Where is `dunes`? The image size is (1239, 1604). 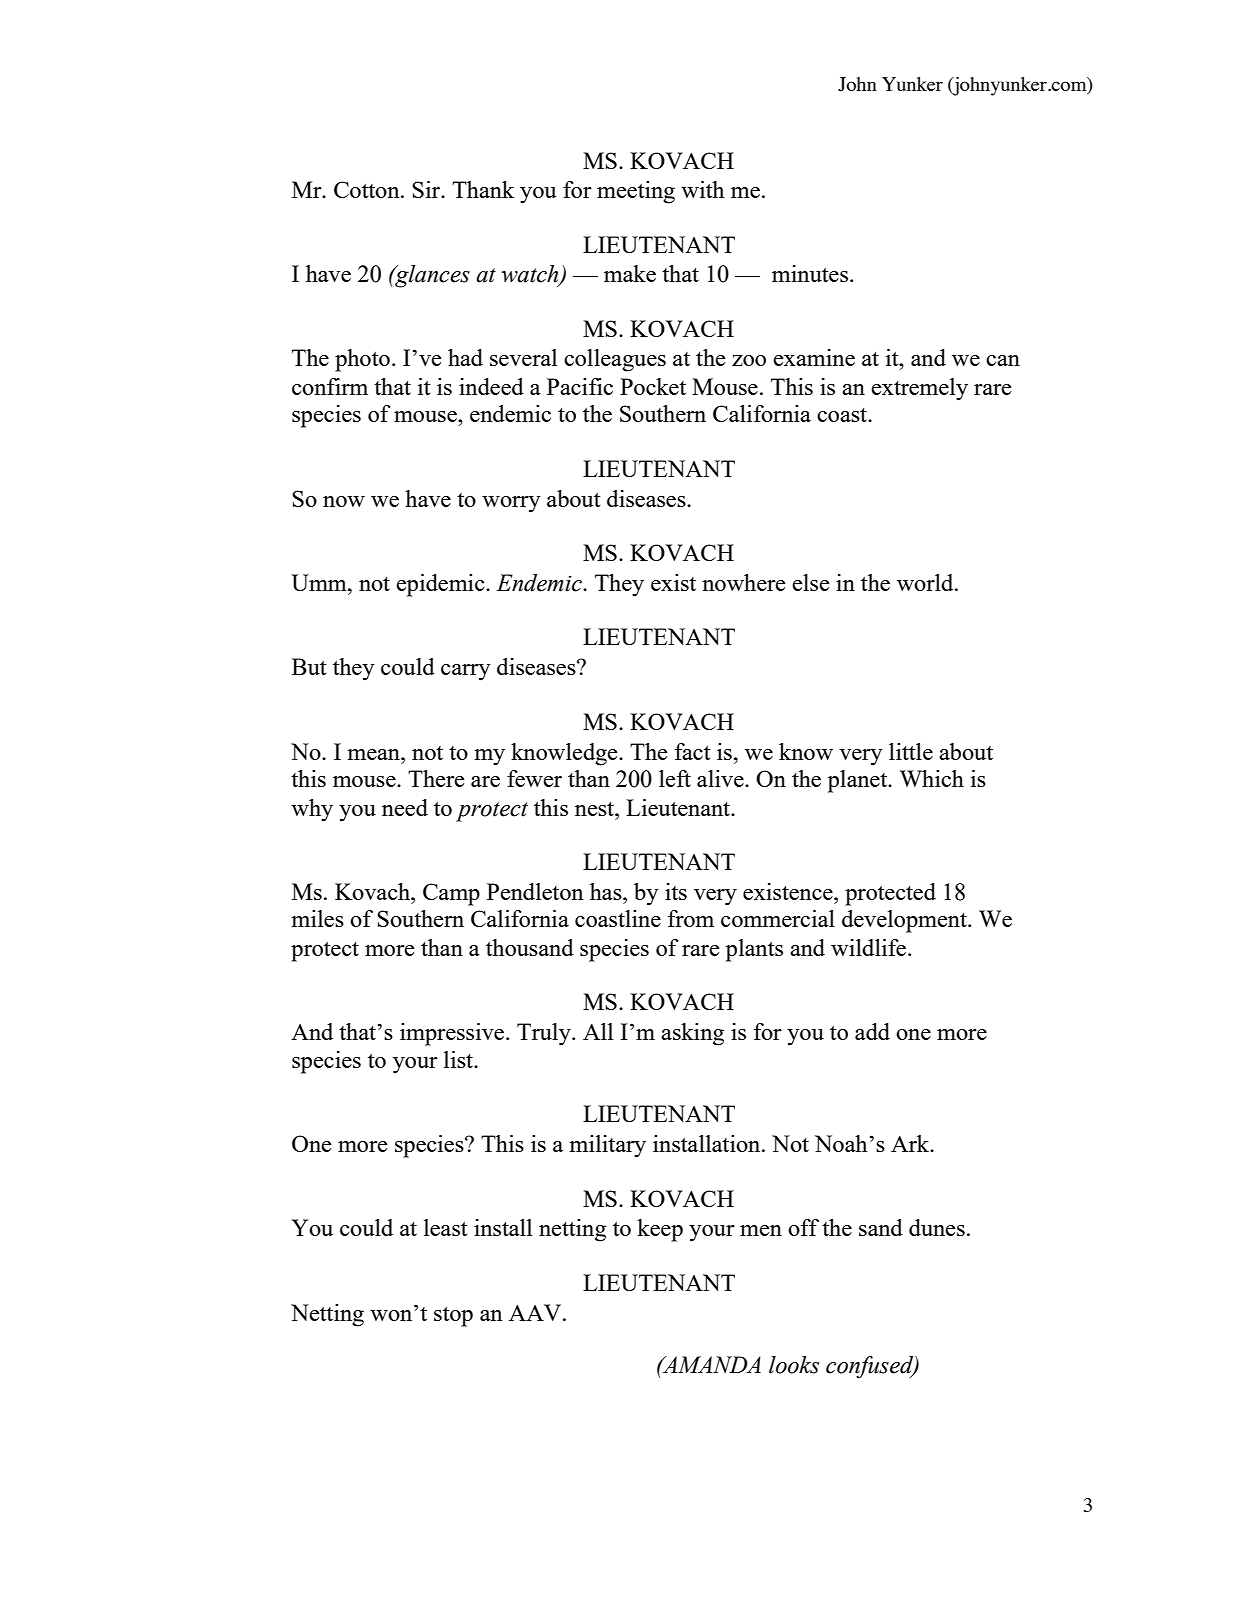
dunes is located at coordinates (937, 1227).
